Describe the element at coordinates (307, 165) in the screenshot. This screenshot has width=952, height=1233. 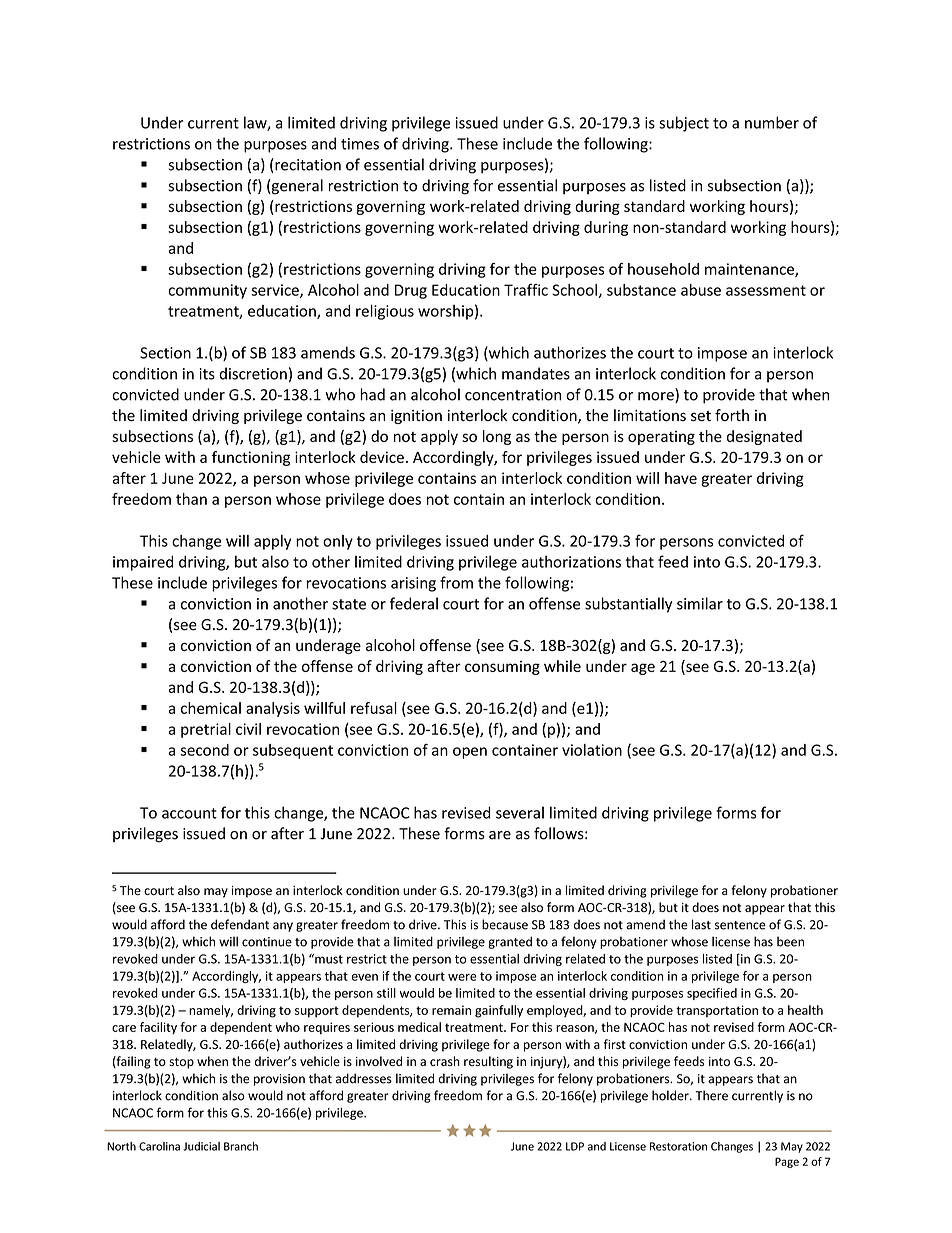
I see `recitation` at that location.
